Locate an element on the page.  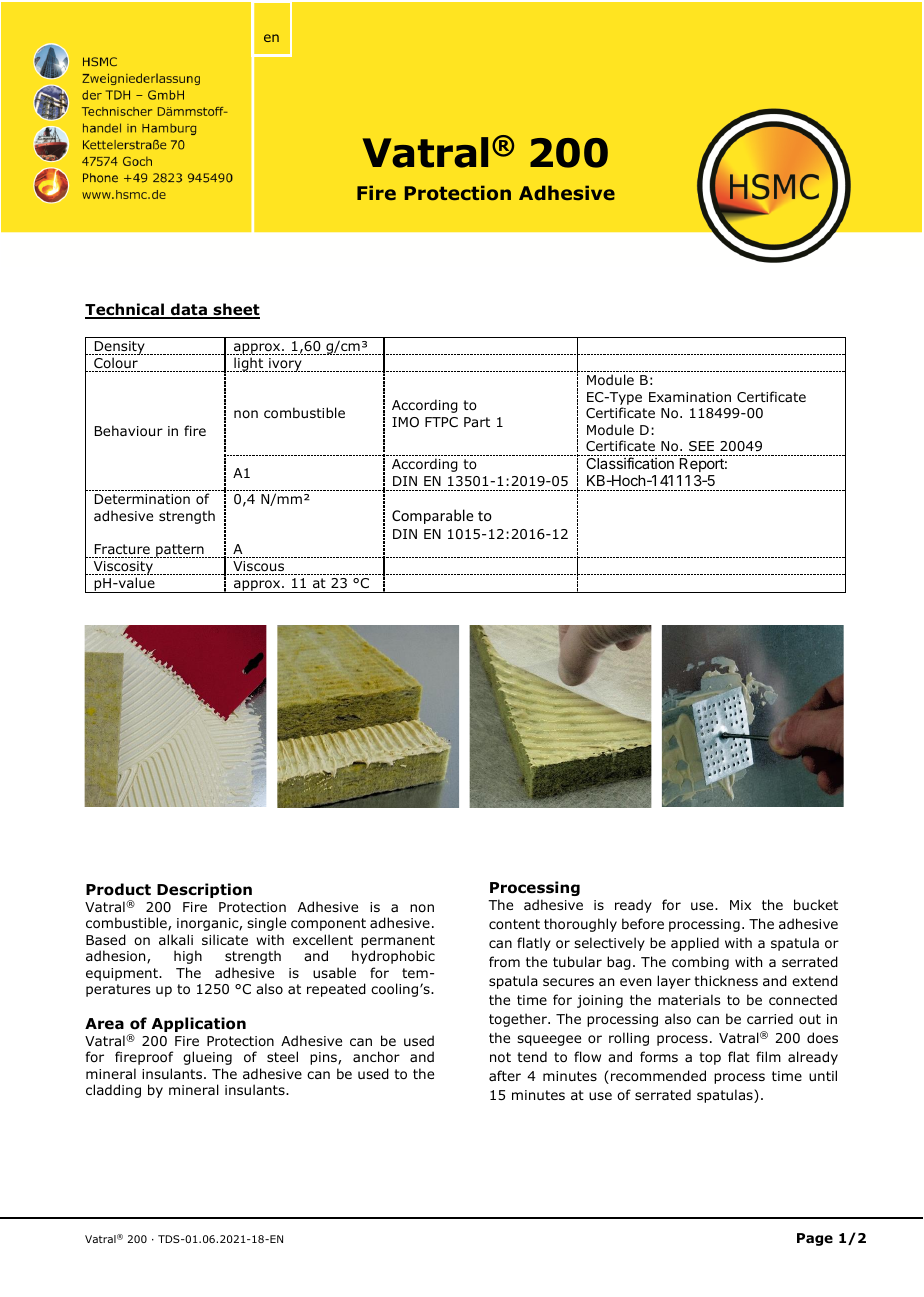
pattern is located at coordinates (180, 551).
